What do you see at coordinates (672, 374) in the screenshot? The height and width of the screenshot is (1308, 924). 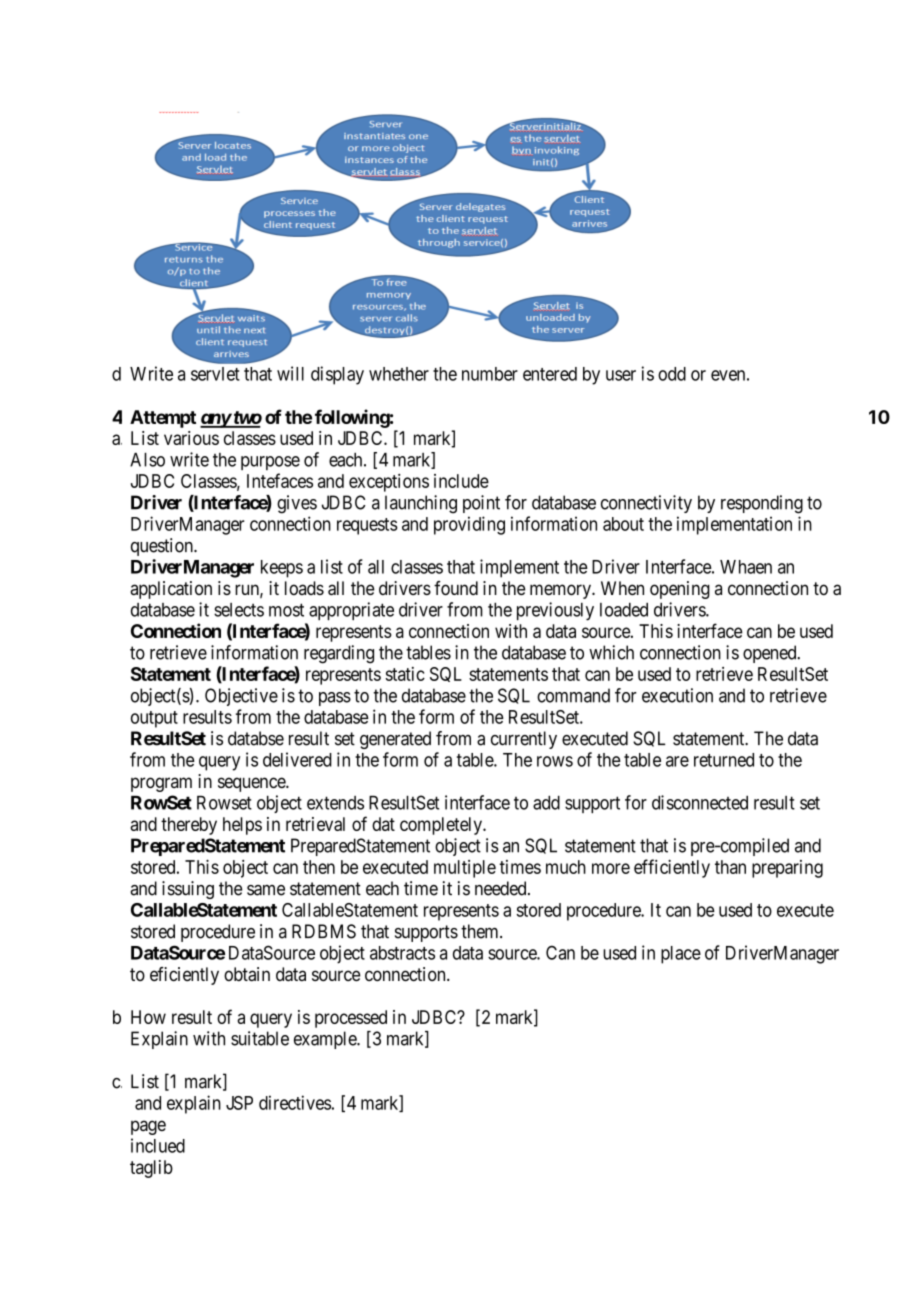 I see `odd` at bounding box center [672, 374].
